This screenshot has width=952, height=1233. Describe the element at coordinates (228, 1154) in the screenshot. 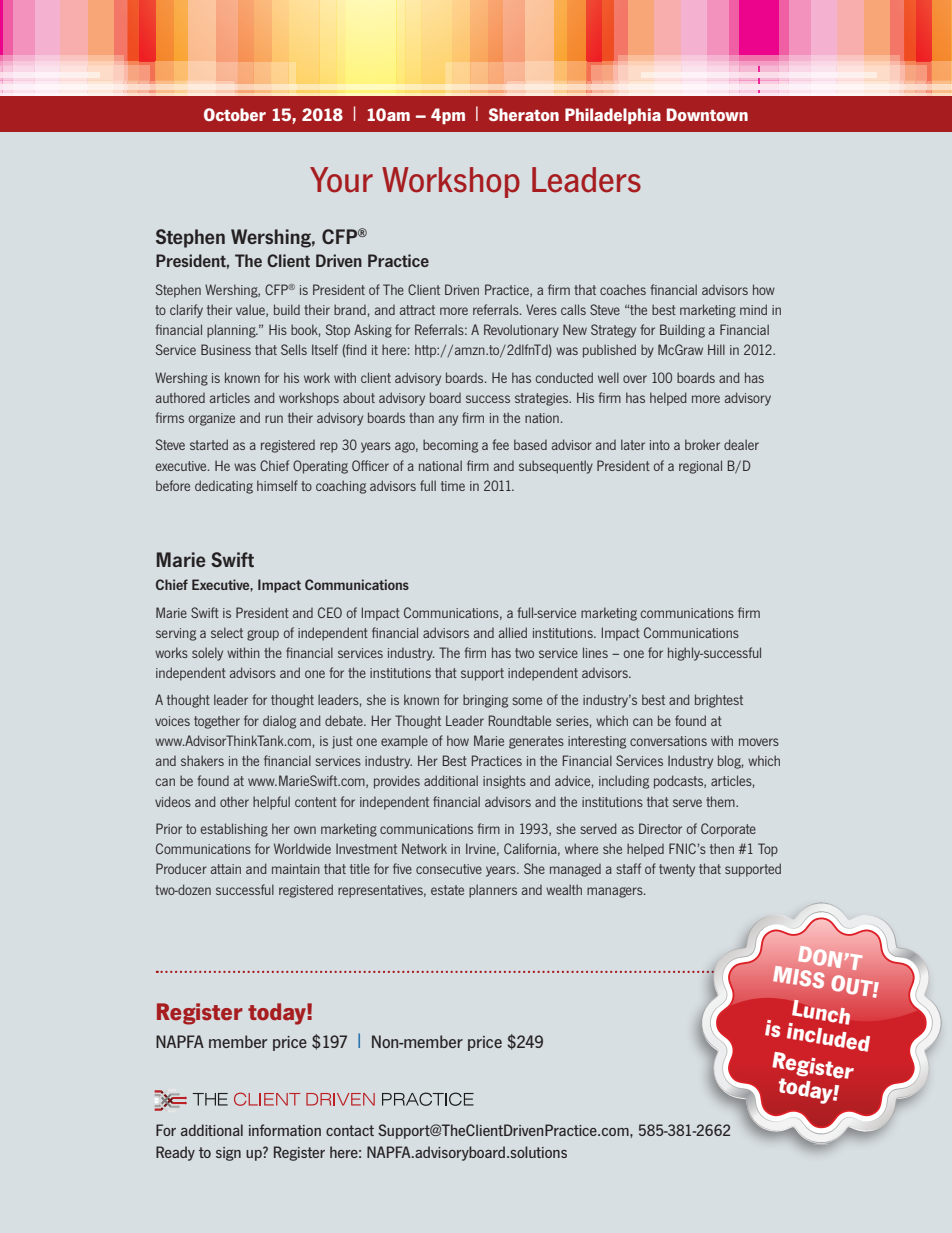

I see `sign` at that location.
